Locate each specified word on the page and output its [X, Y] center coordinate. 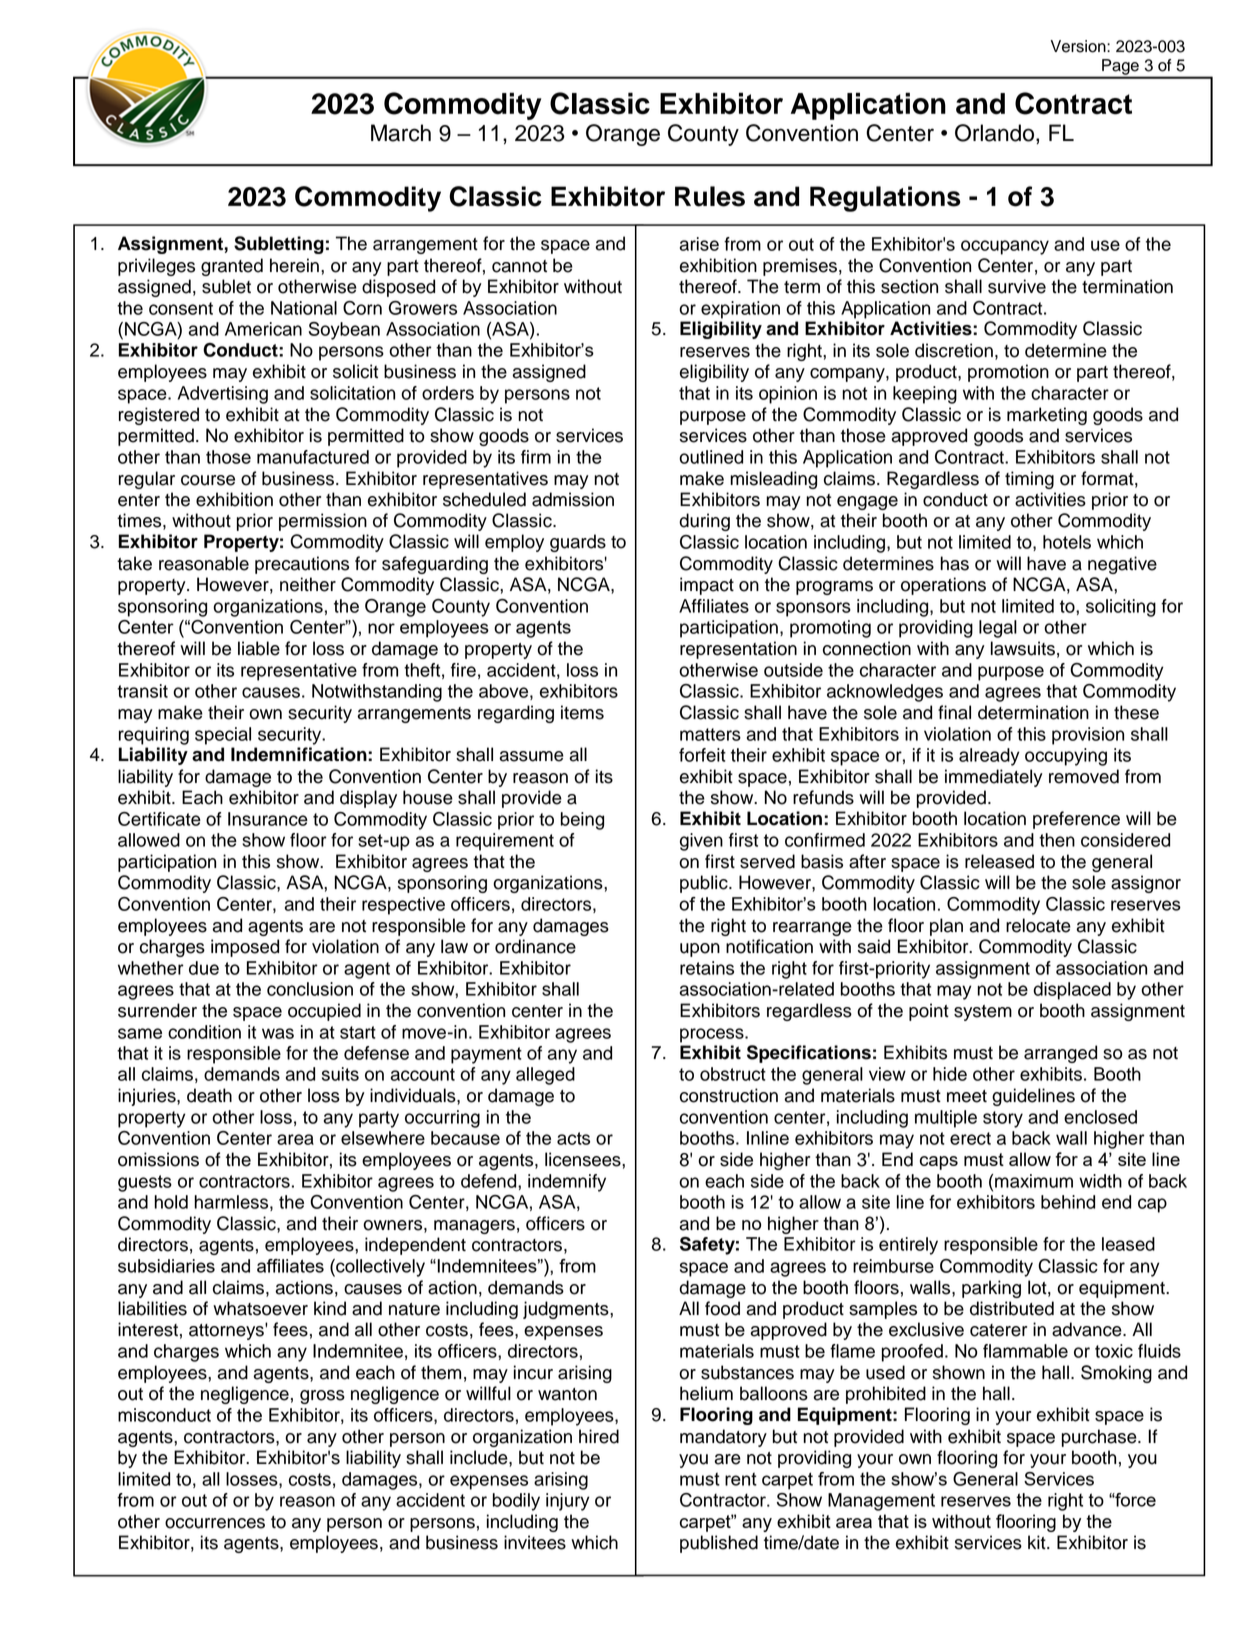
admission [573, 499]
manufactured [313, 457]
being [582, 821]
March [401, 133]
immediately [994, 778]
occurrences [215, 1523]
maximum [1034, 1181]
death [209, 1095]
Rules [710, 196]
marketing [1047, 416]
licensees [584, 1159]
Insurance [268, 819]
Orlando [996, 133]
